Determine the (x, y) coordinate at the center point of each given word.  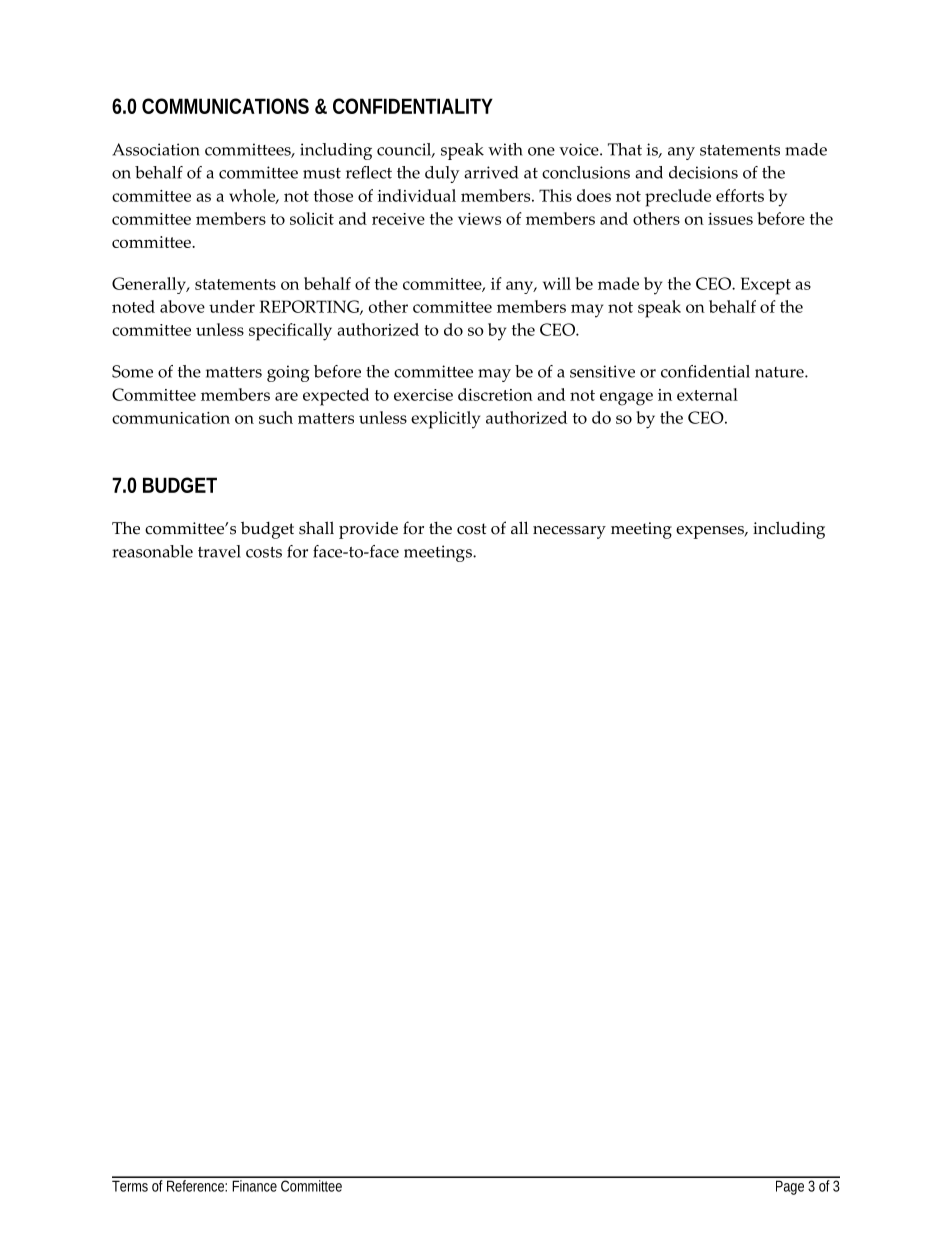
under (232, 306)
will (557, 283)
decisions (703, 172)
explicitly (445, 420)
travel (219, 551)
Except (766, 286)
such (276, 417)
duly (442, 174)
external (707, 394)
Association (156, 149)
